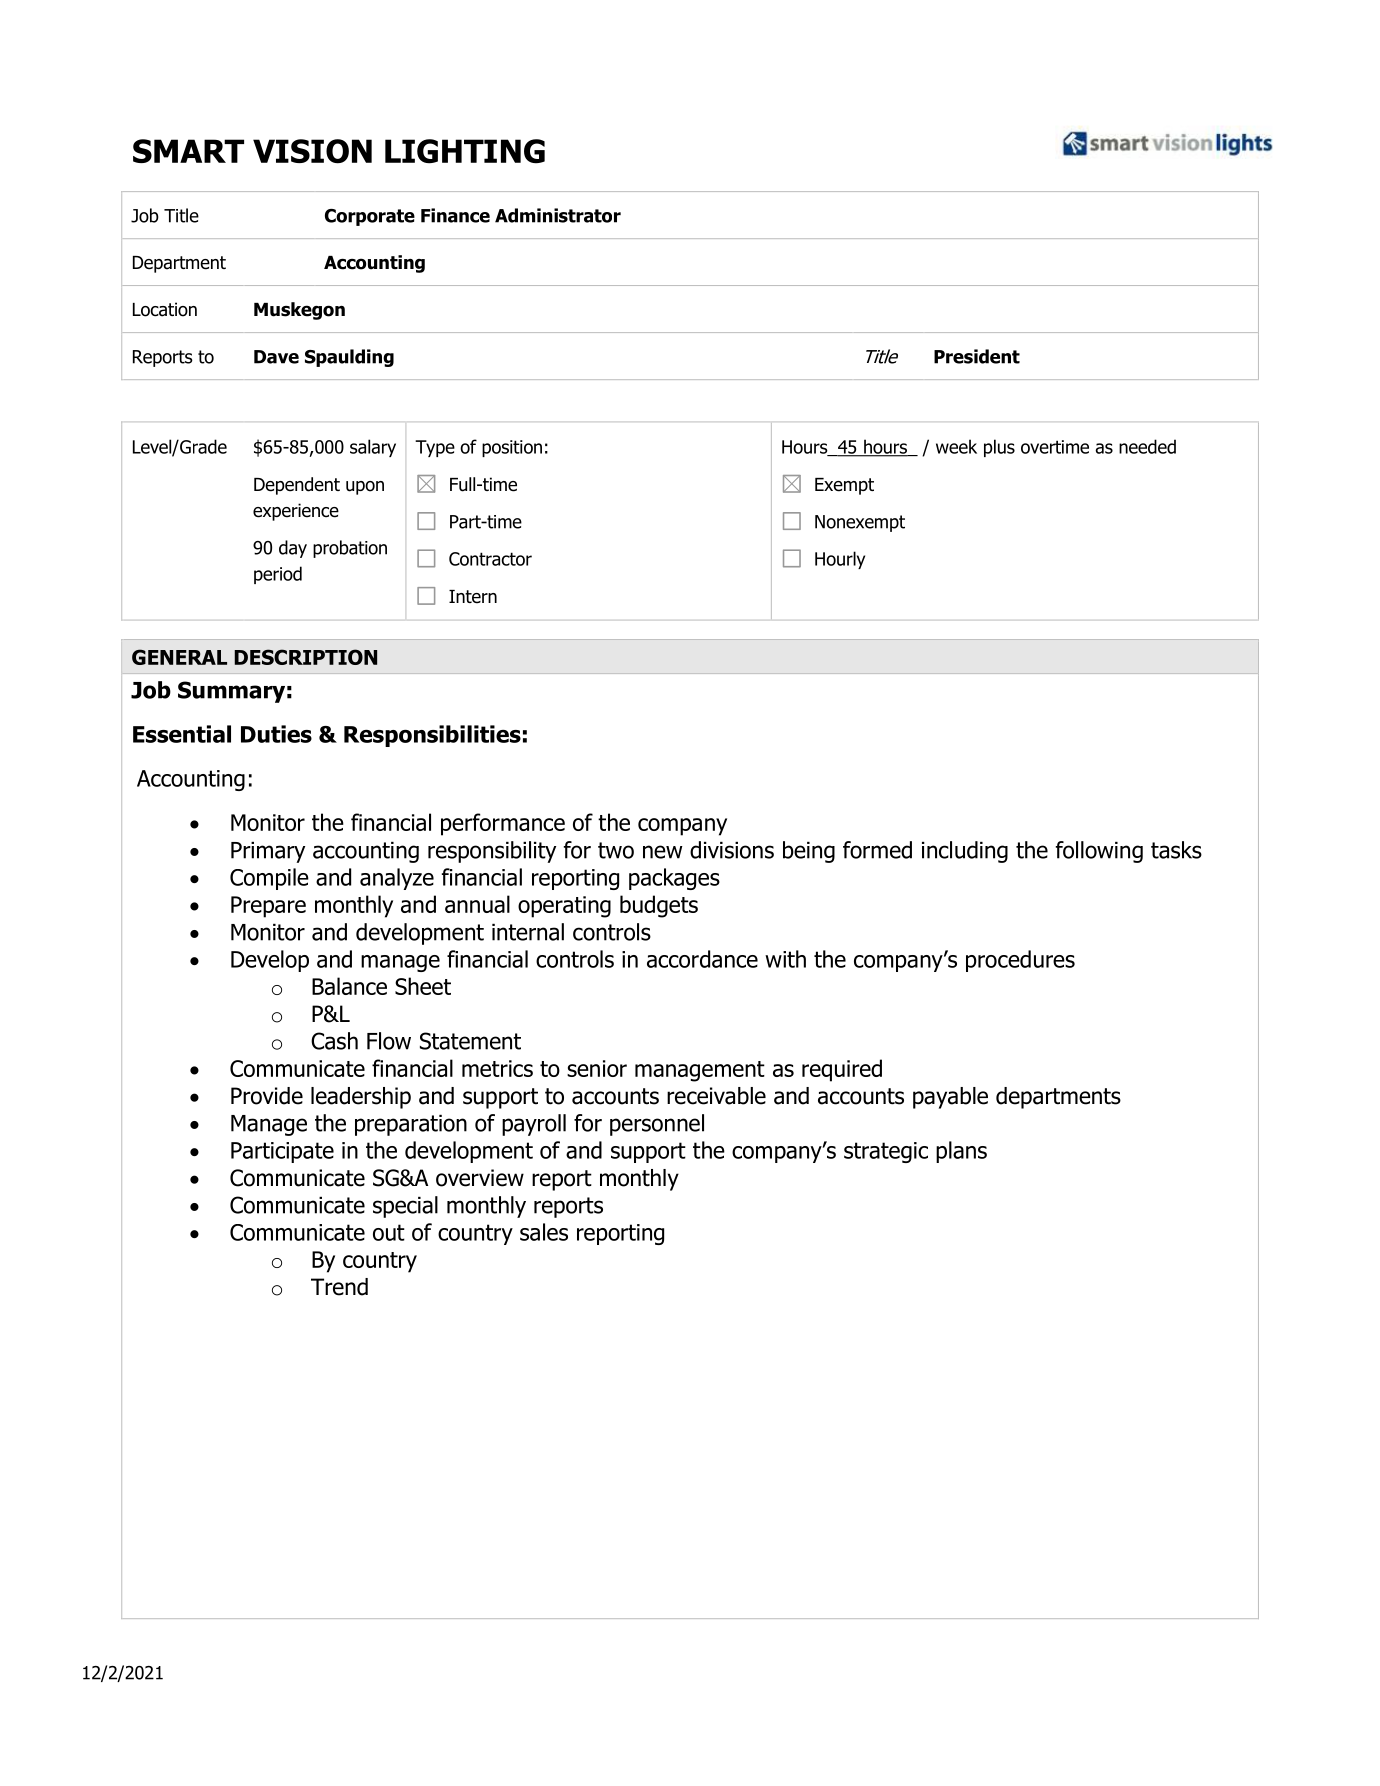 The image size is (1380, 1786). What do you see at coordinates (1099, 852) in the image?
I see `following` at bounding box center [1099, 852].
